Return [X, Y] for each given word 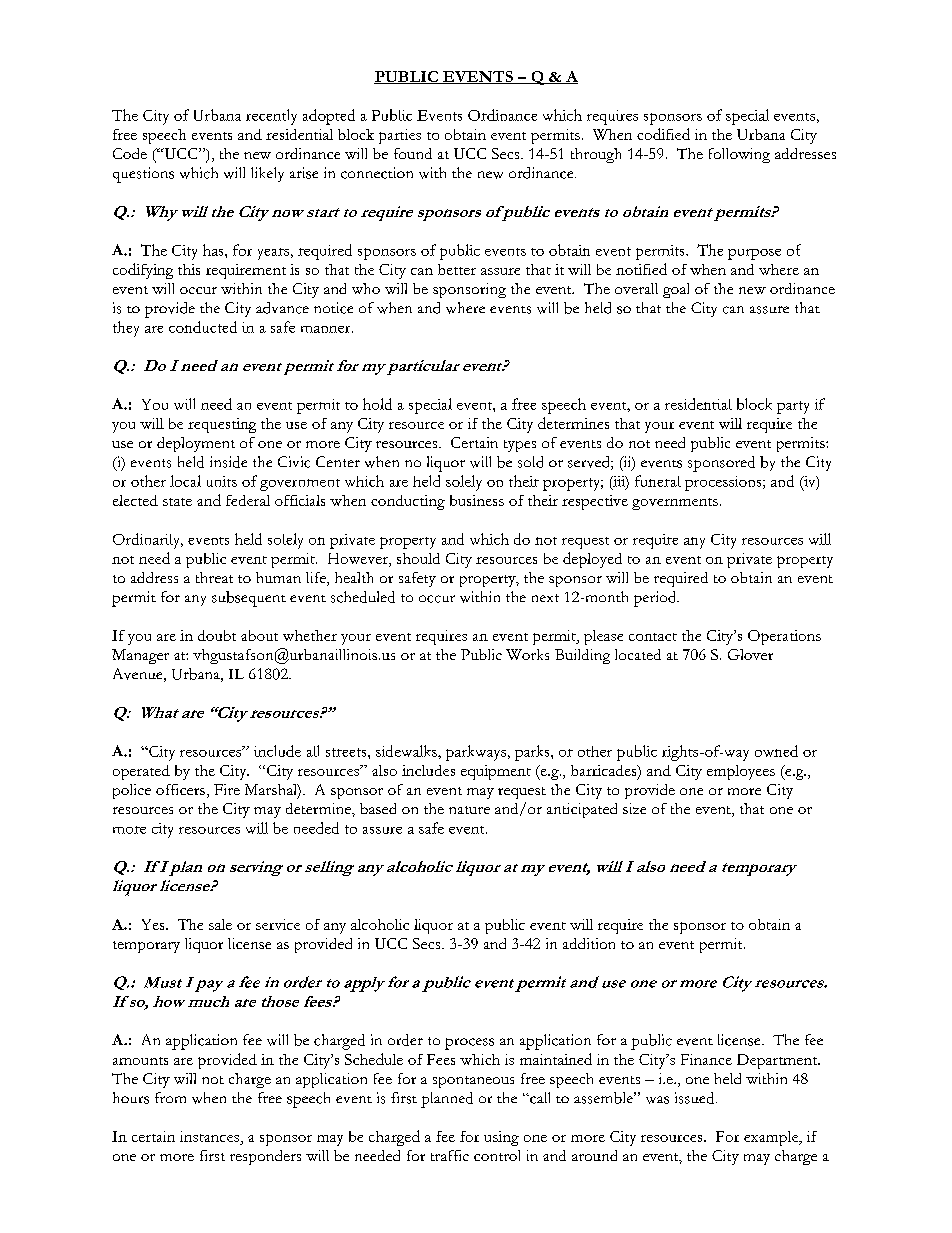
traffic [450, 1155]
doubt [217, 635]
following [739, 155]
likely [267, 174]
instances [211, 1136]
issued [696, 1098]
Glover [750, 654]
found [413, 153]
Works [527, 654]
